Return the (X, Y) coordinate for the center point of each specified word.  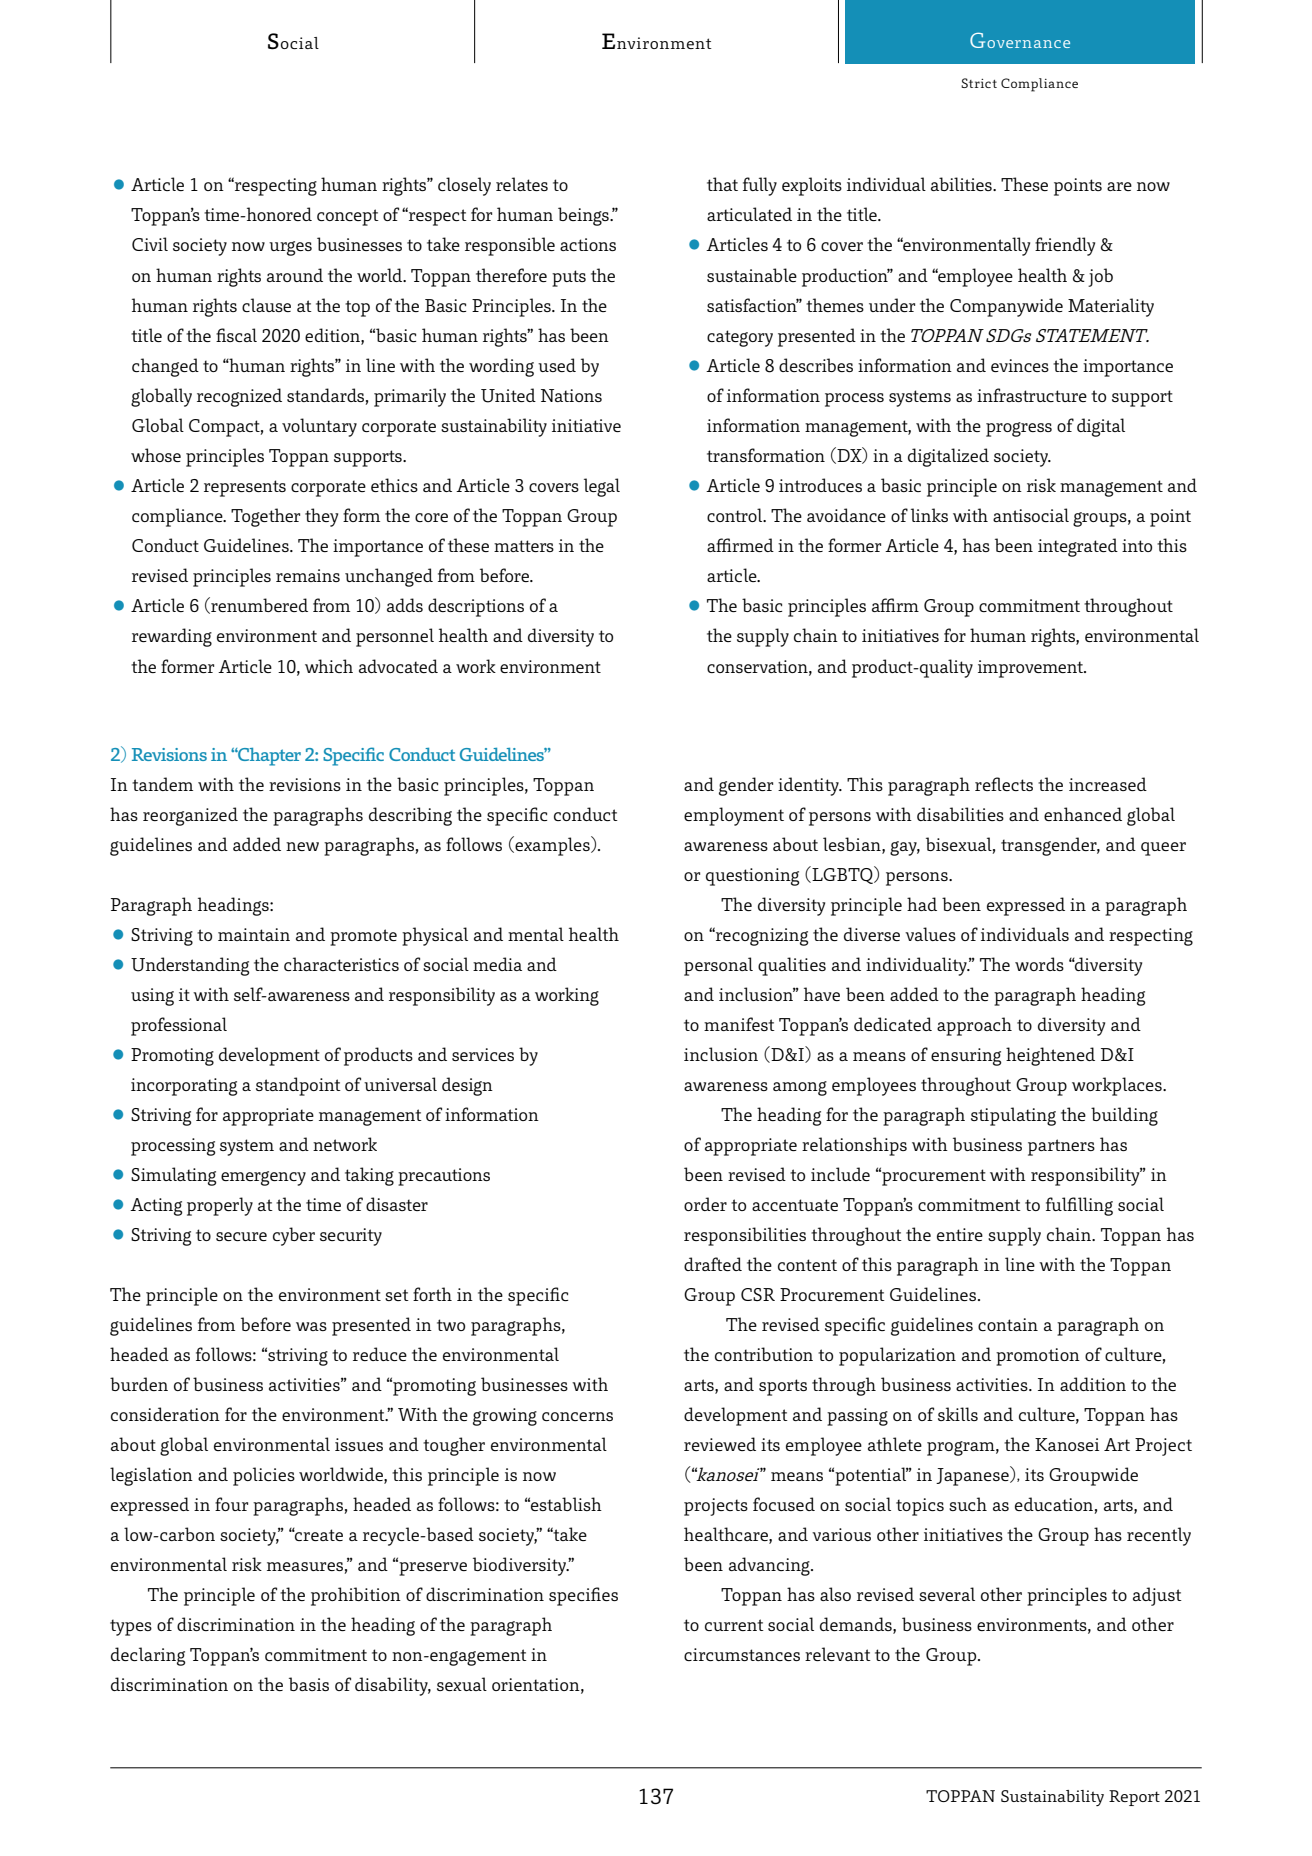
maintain (254, 934)
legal (602, 487)
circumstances (742, 1654)
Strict (979, 83)
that (722, 184)
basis (309, 1684)
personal (718, 966)
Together (265, 517)
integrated (1078, 547)
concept (348, 217)
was (311, 1326)
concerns (577, 1416)
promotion (1038, 1357)
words (1039, 964)
